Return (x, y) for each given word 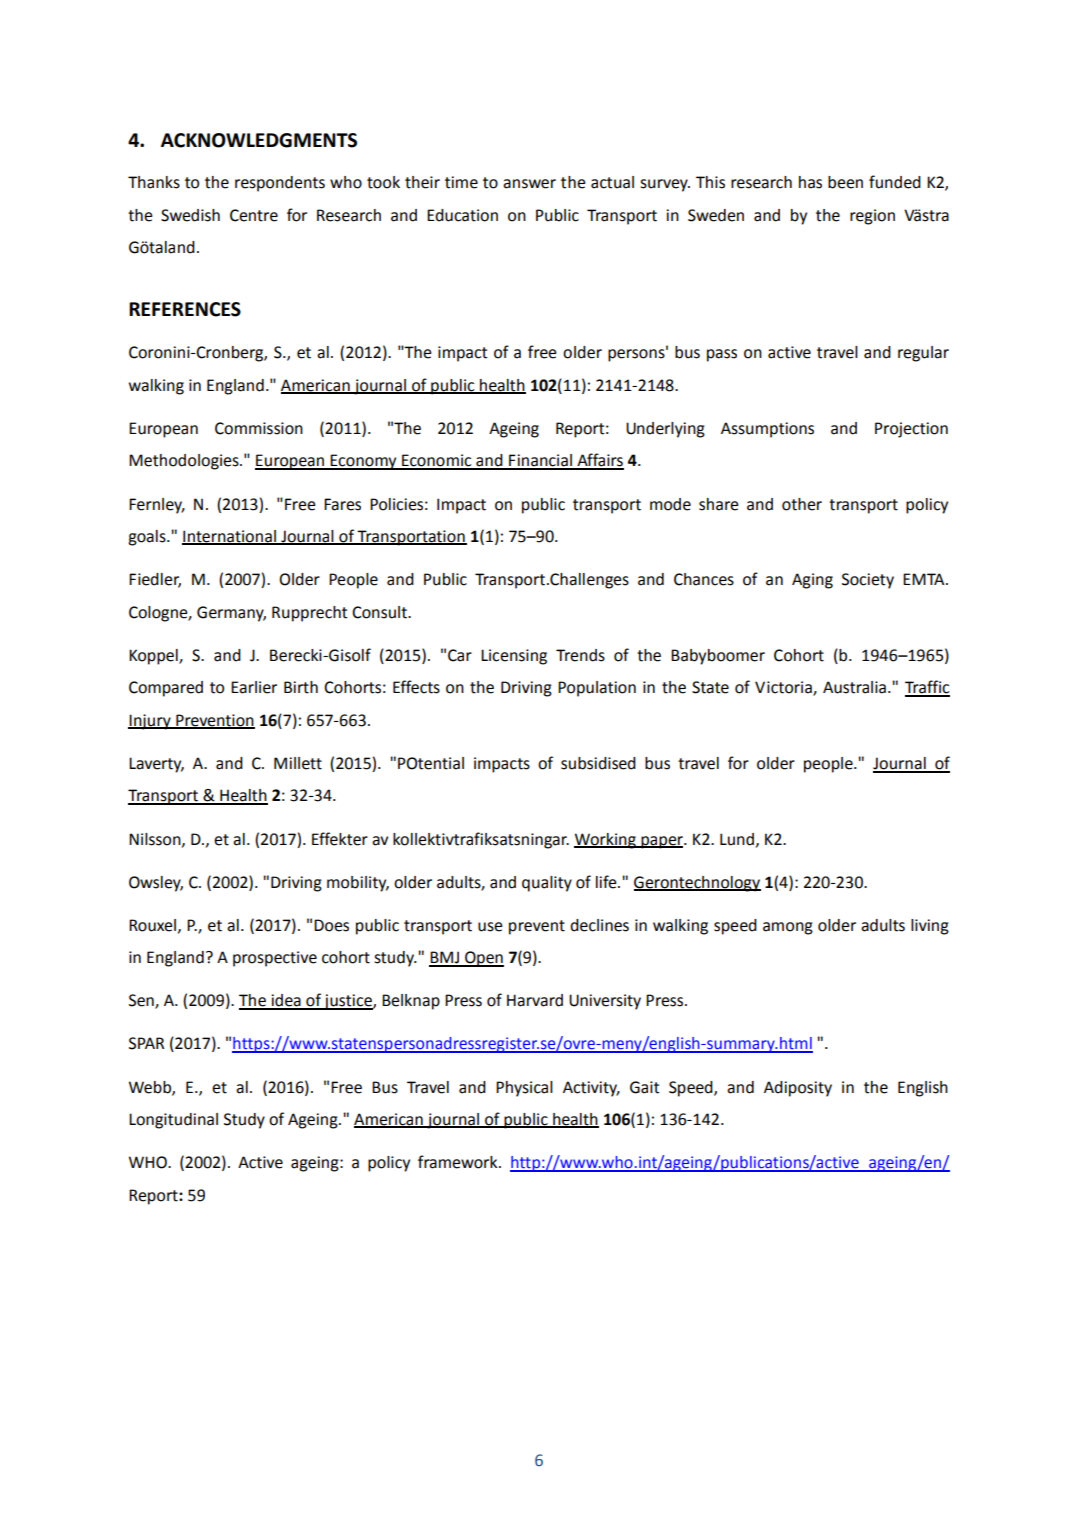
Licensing (514, 657)
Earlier (254, 687)
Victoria (784, 688)
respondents (280, 184)
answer (529, 184)
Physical (524, 1089)
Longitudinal (173, 1121)
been (845, 182)
